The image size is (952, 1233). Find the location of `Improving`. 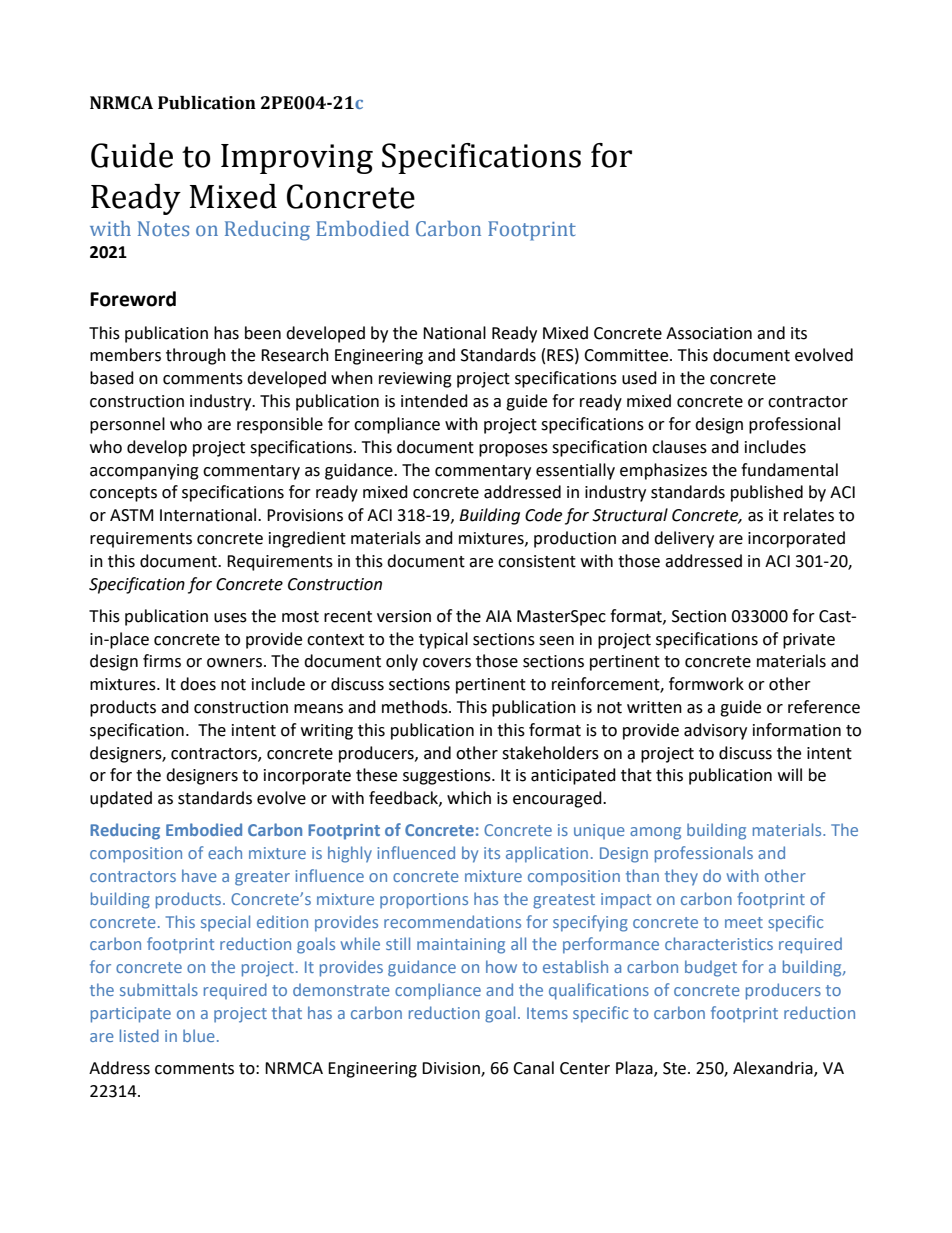

Improving is located at coordinates (297, 159).
